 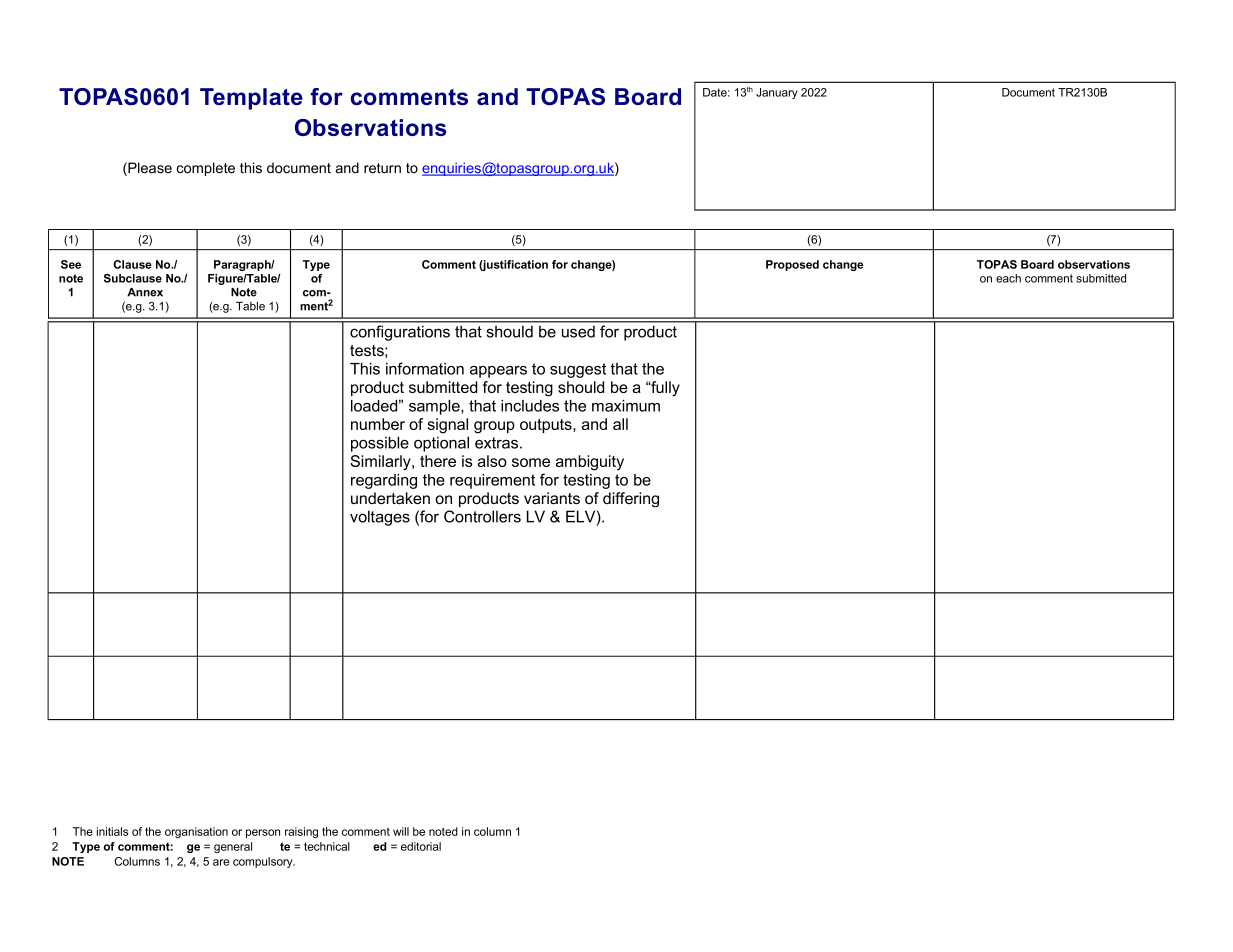 I want to click on voltages, so click(x=380, y=518).
